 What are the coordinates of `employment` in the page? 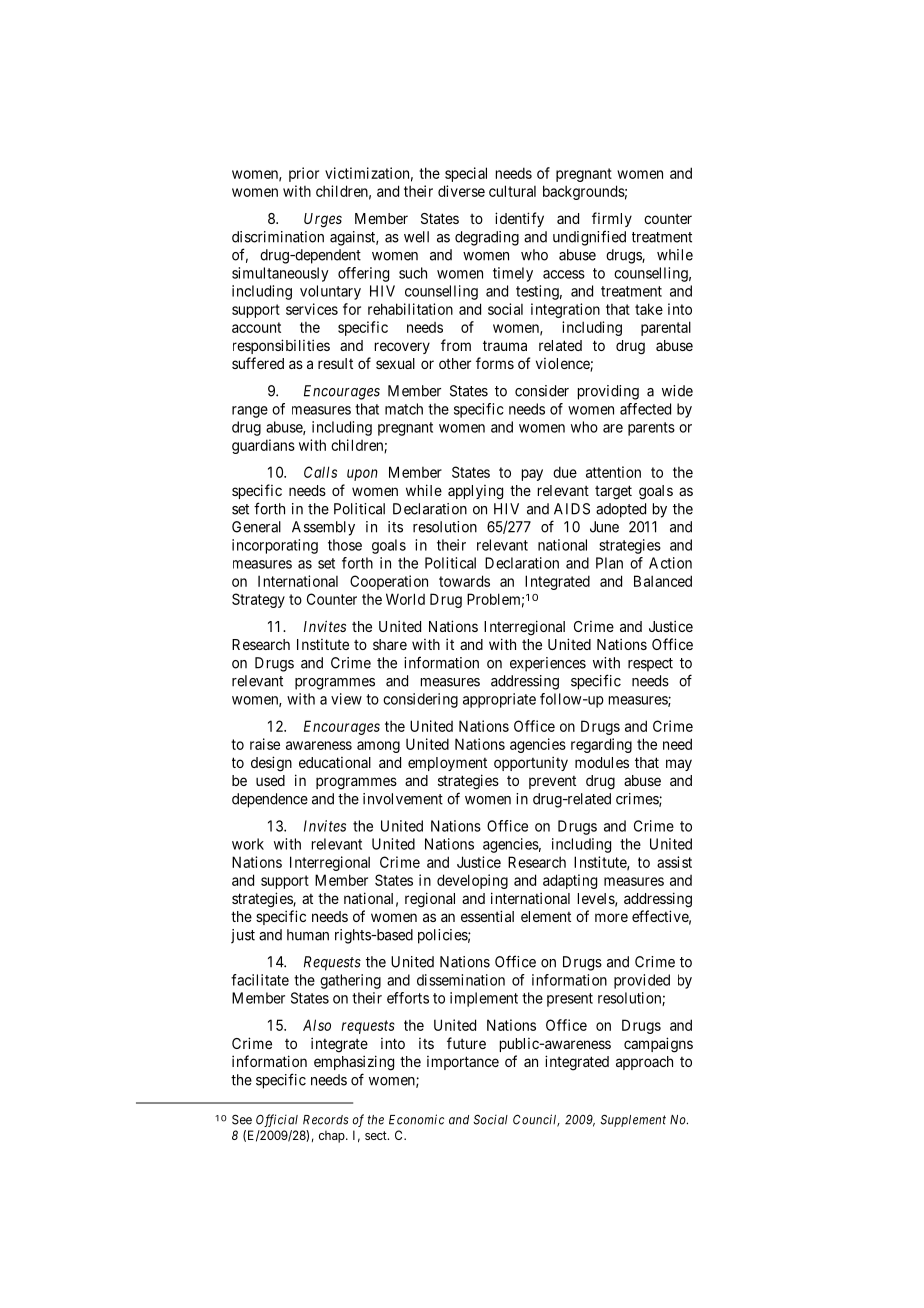 It's located at (447, 764).
